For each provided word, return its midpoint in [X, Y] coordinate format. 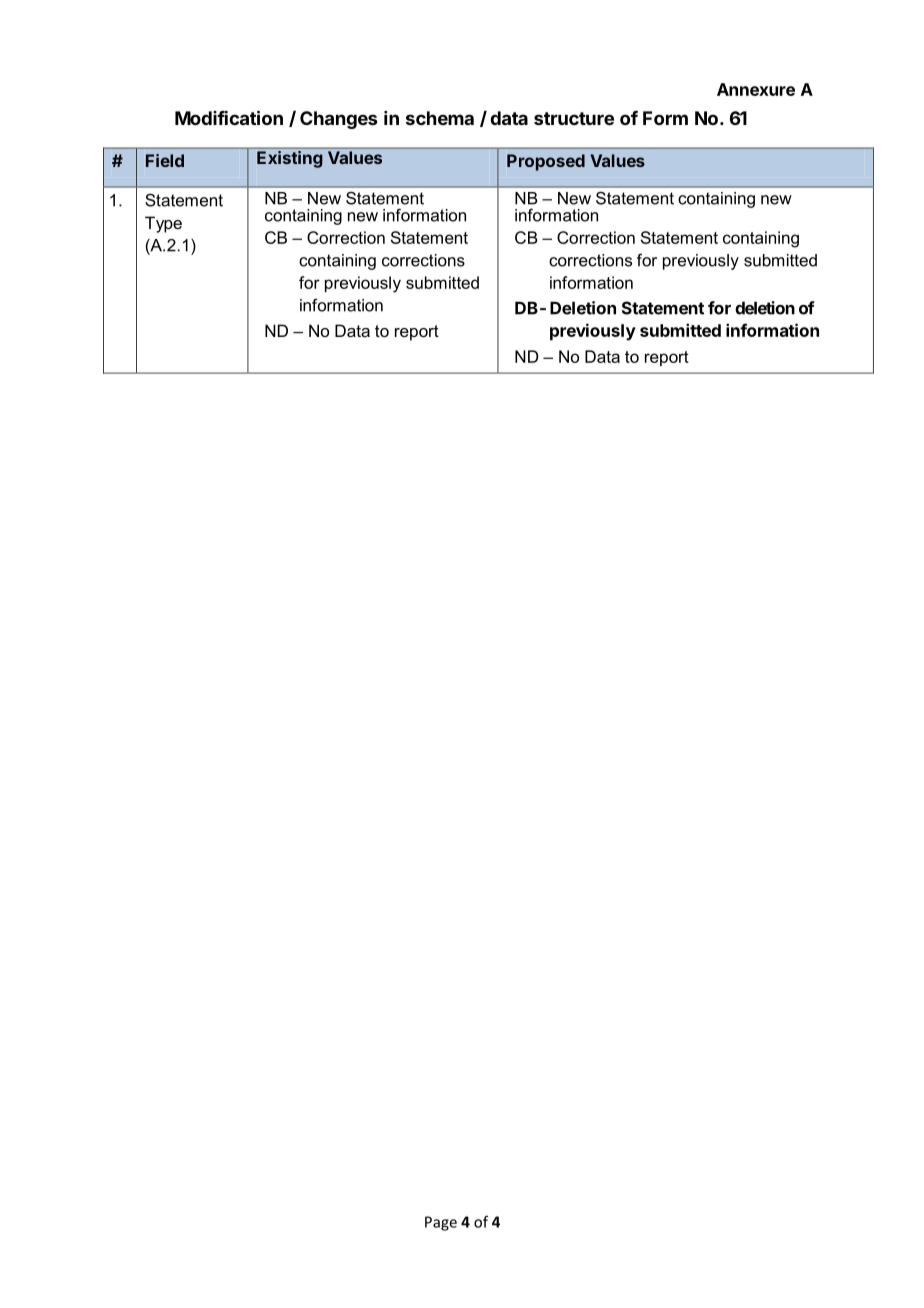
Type [163, 224]
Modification [229, 117]
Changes [338, 120]
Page [441, 1223]
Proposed [546, 162]
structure [574, 118]
